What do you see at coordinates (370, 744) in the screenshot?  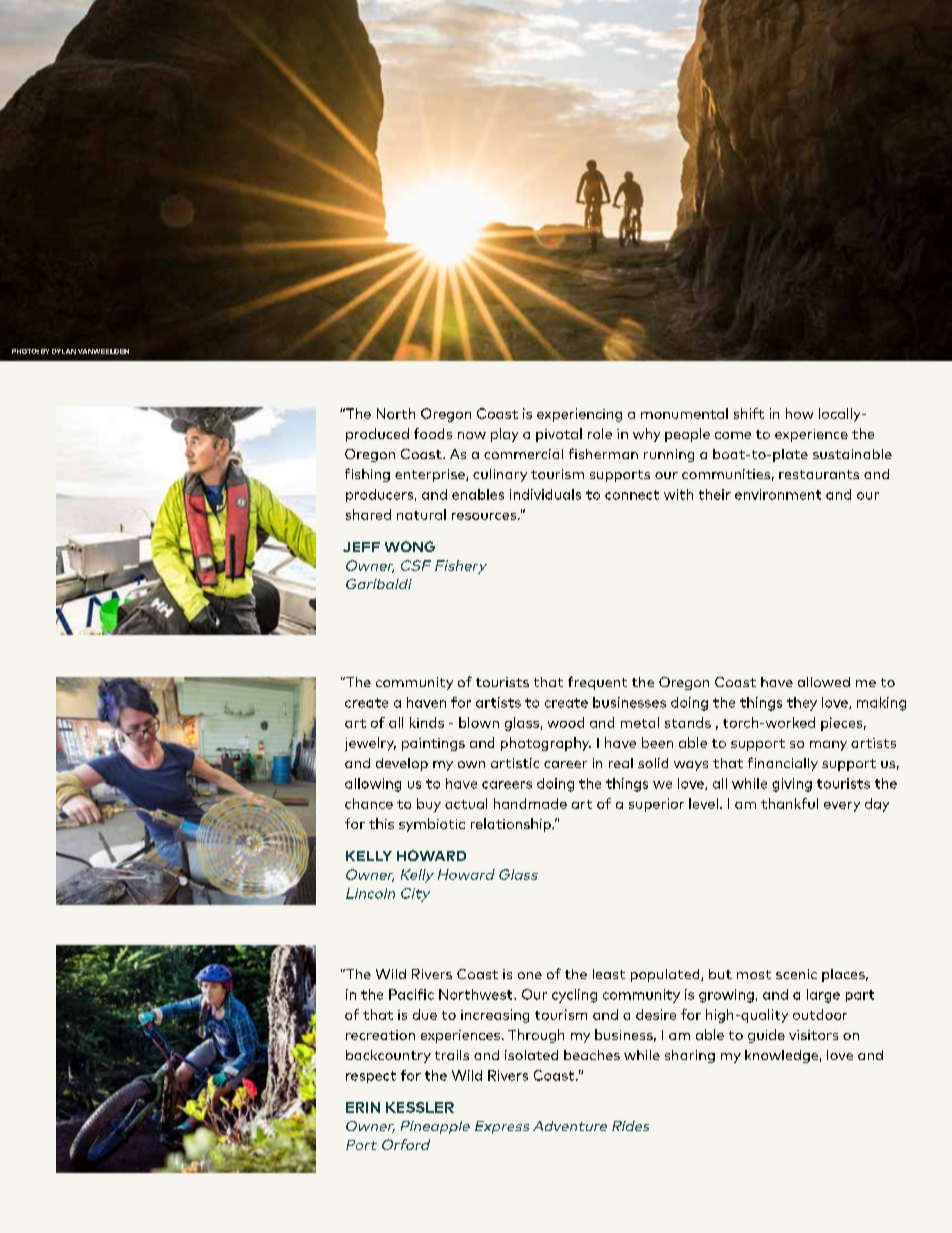 I see `jewelry` at bounding box center [370, 744].
